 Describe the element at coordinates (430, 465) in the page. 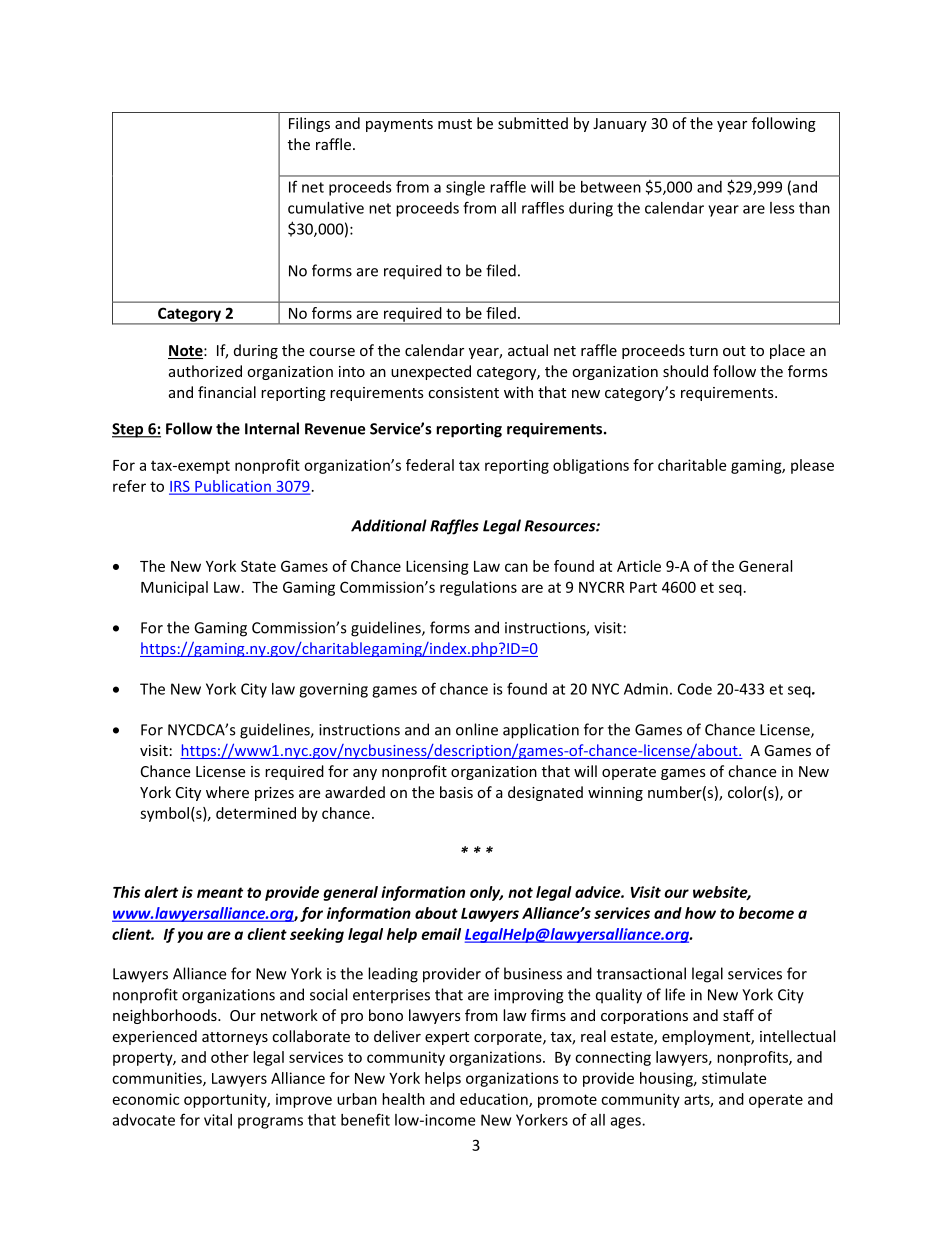

I see `federal` at that location.
